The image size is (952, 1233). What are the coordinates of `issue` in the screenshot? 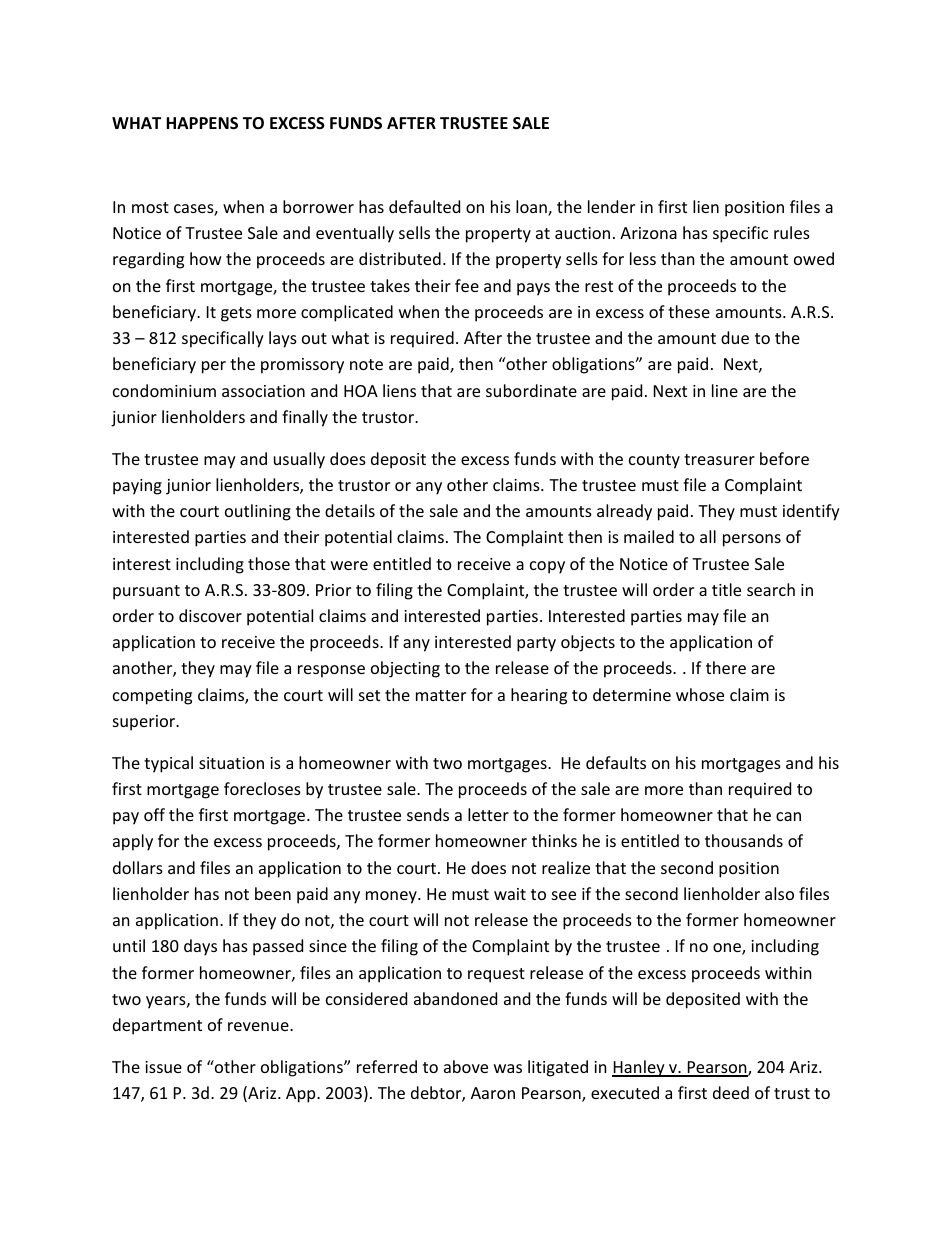 It's located at (163, 1067).
